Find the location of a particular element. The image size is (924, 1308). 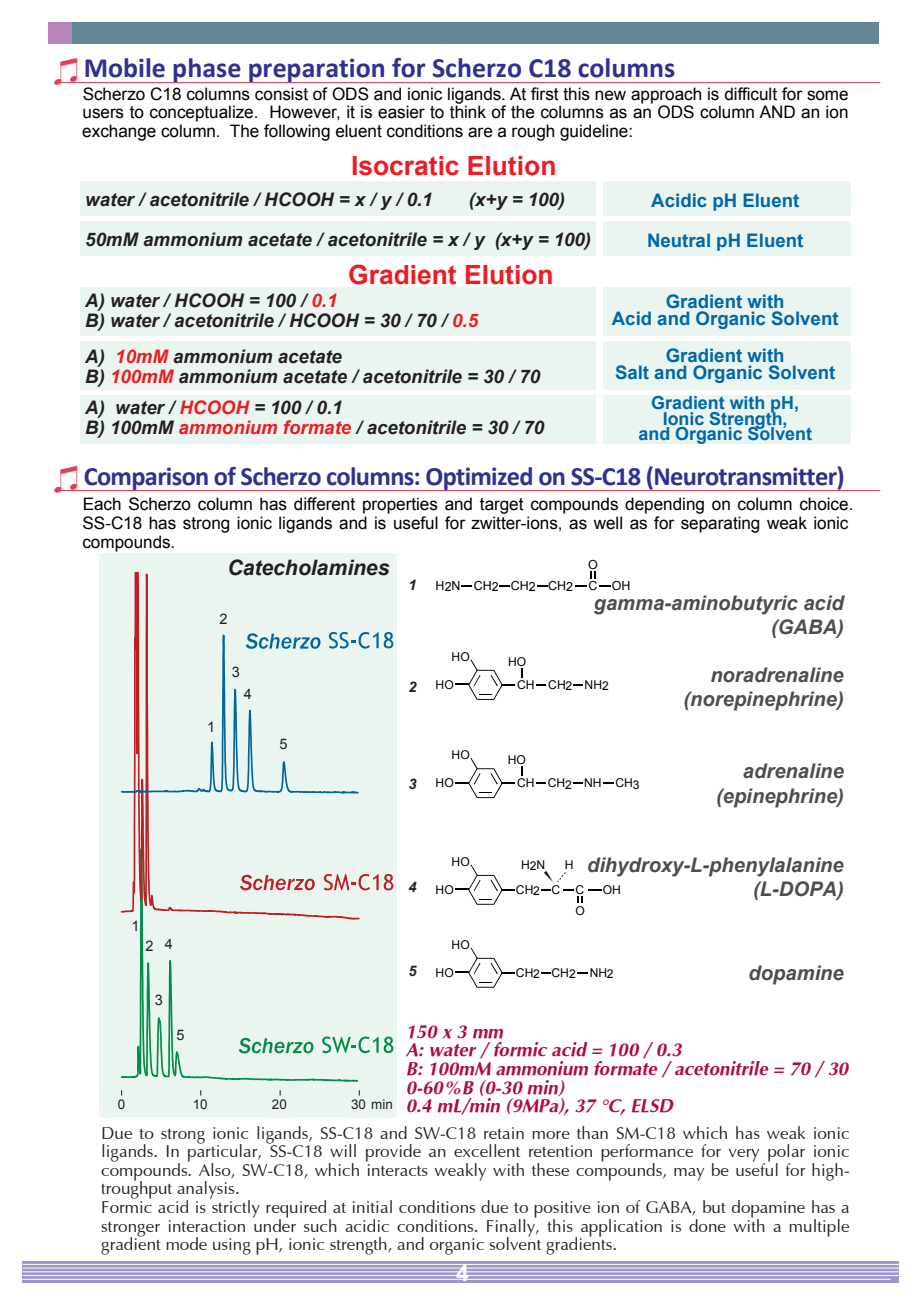

difficult is located at coordinates (750, 94).
